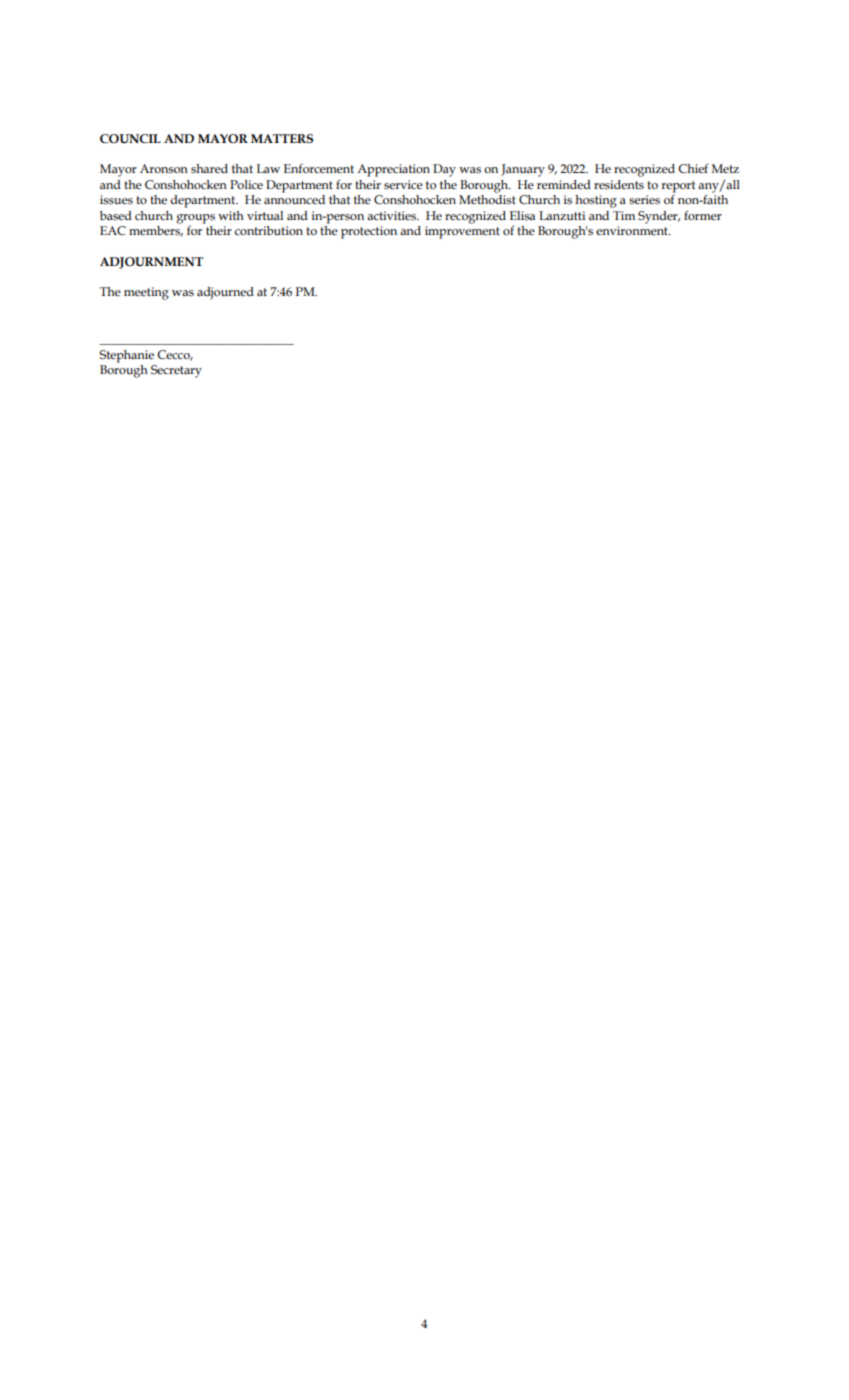 The width and height of the screenshot is (849, 1400). What do you see at coordinates (195, 219) in the screenshot?
I see `groups` at bounding box center [195, 219].
